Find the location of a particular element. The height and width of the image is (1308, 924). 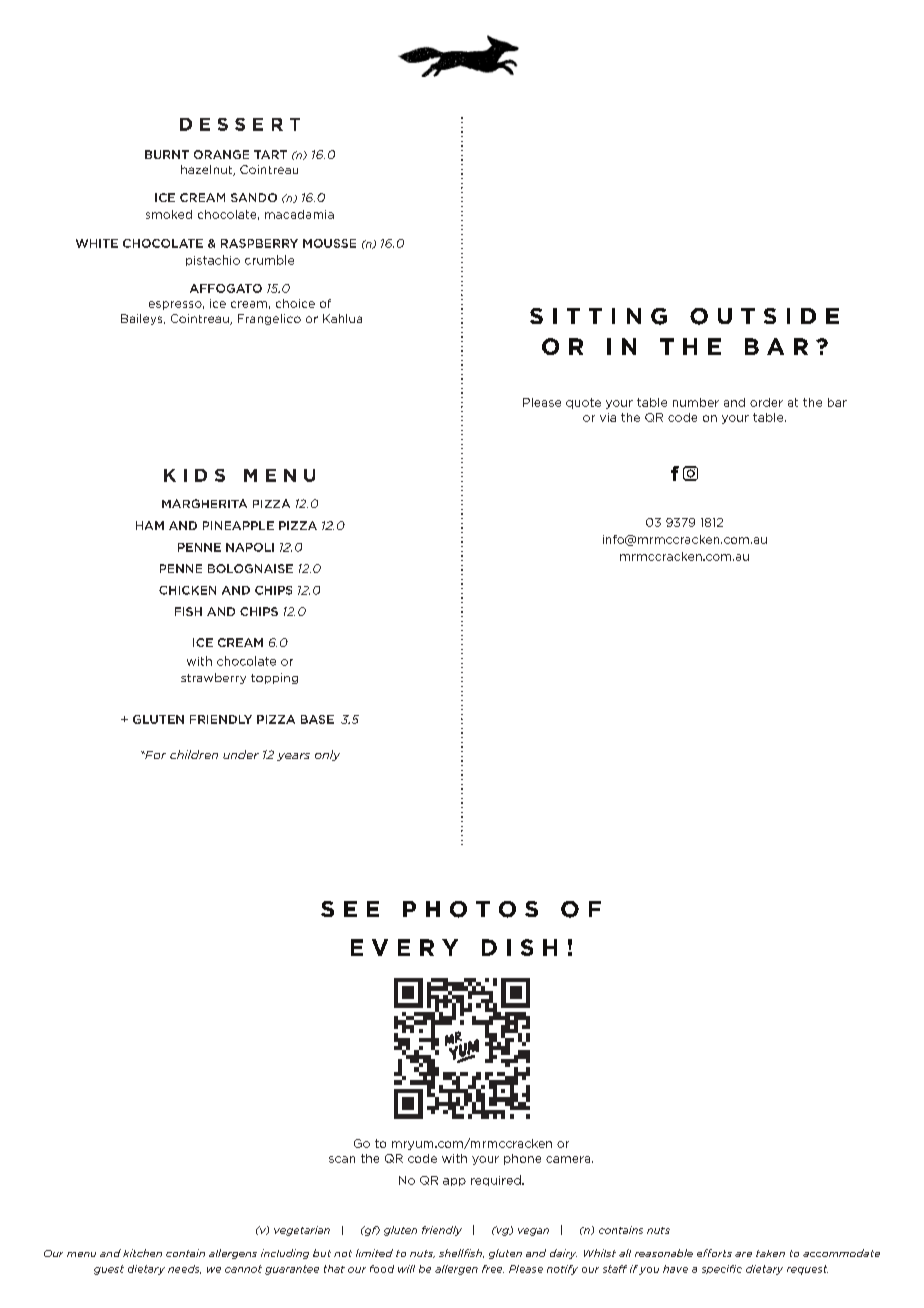

needs is located at coordinates (184, 1269).
